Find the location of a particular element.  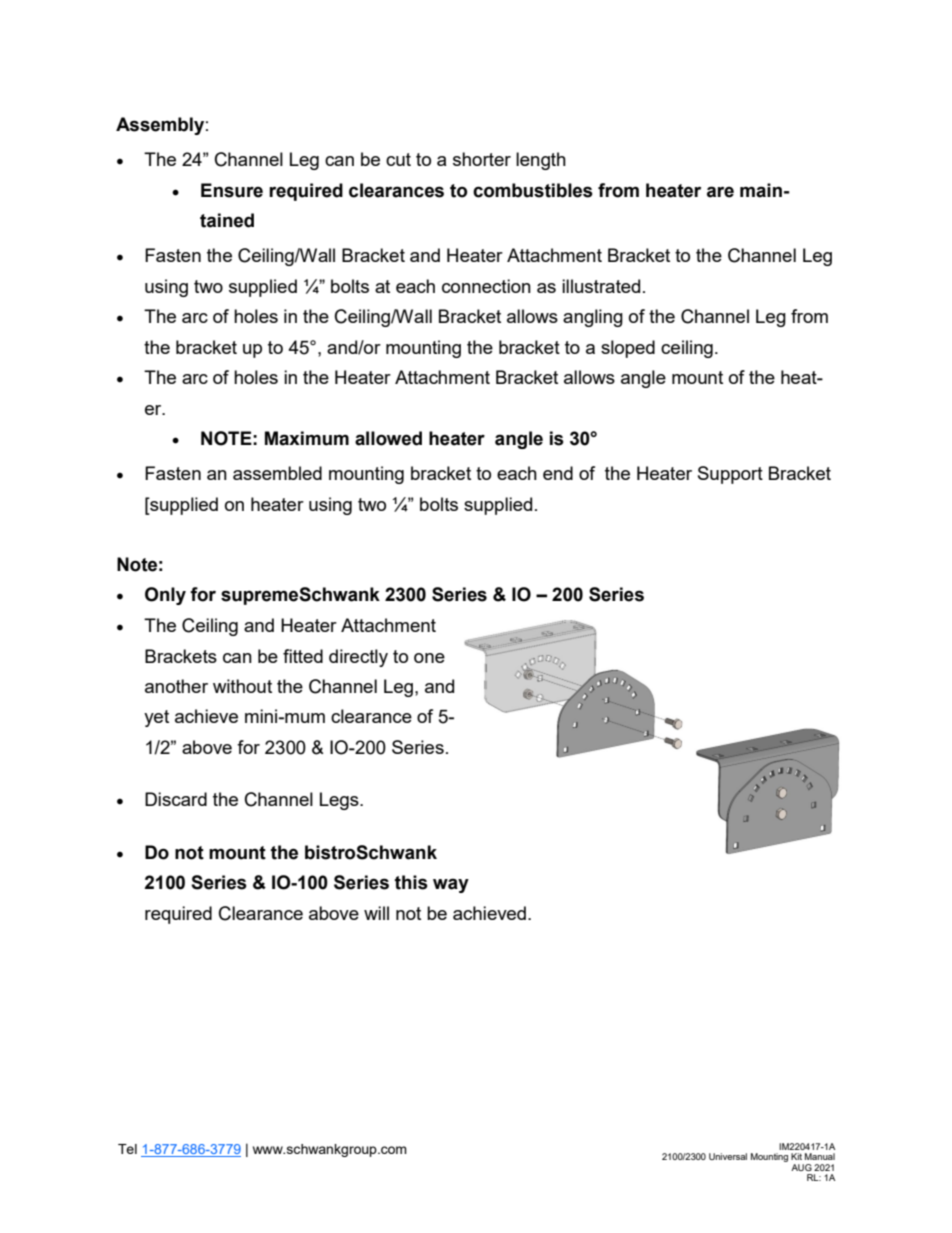

without is located at coordinates (242, 686).
